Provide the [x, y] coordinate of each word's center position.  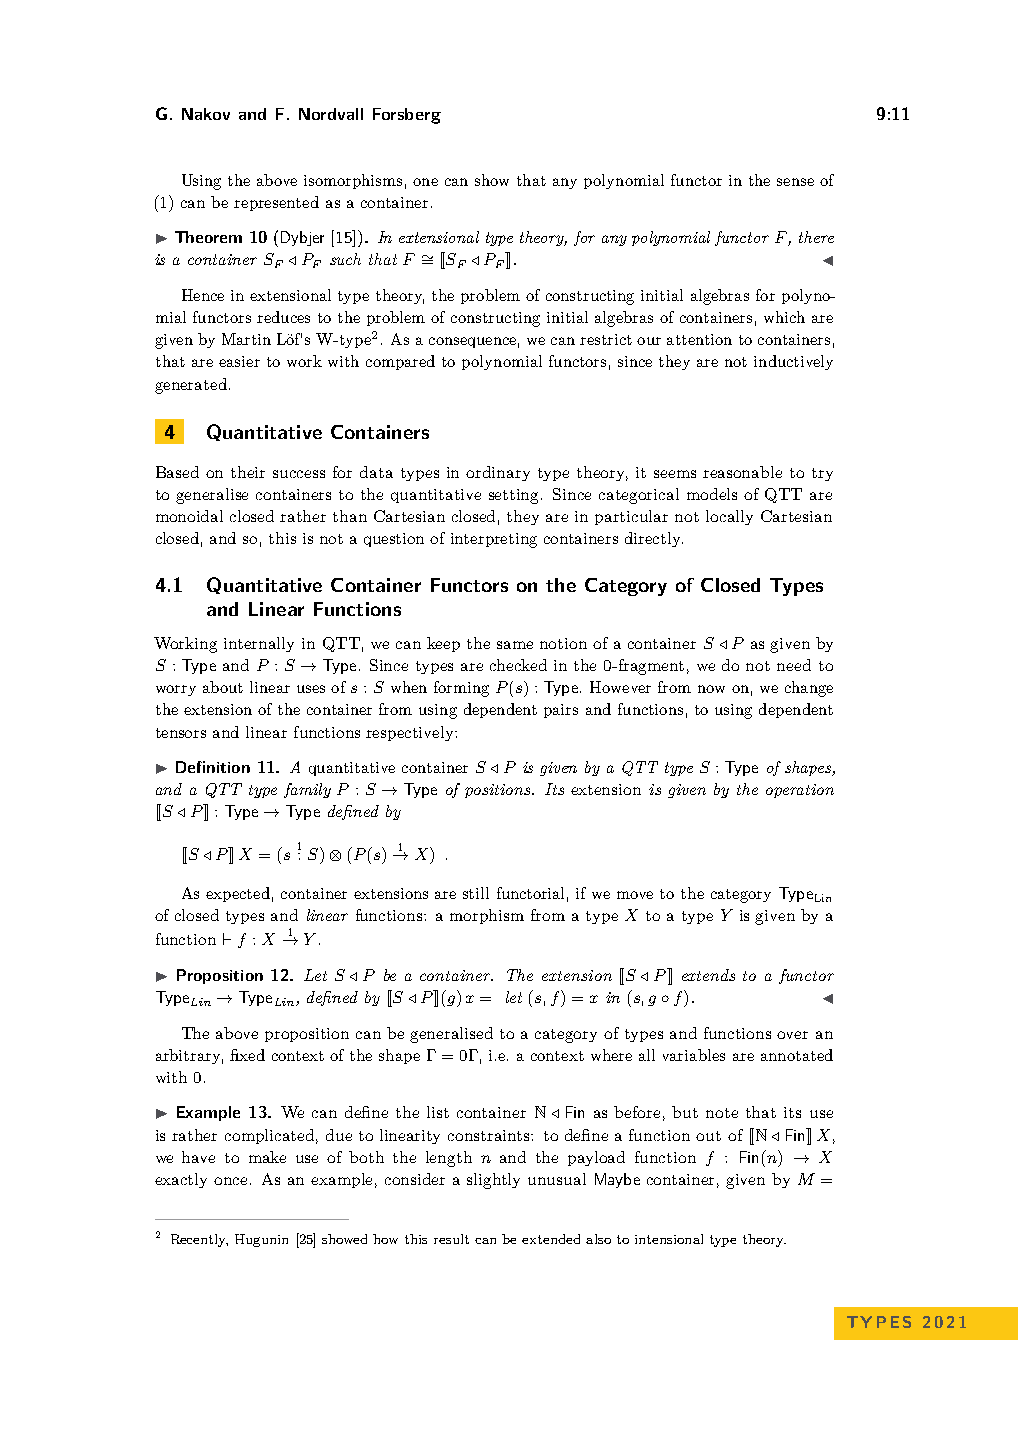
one [425, 182]
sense [795, 182]
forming [461, 689]
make [267, 1157]
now [711, 689]
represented [276, 203]
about [223, 687]
